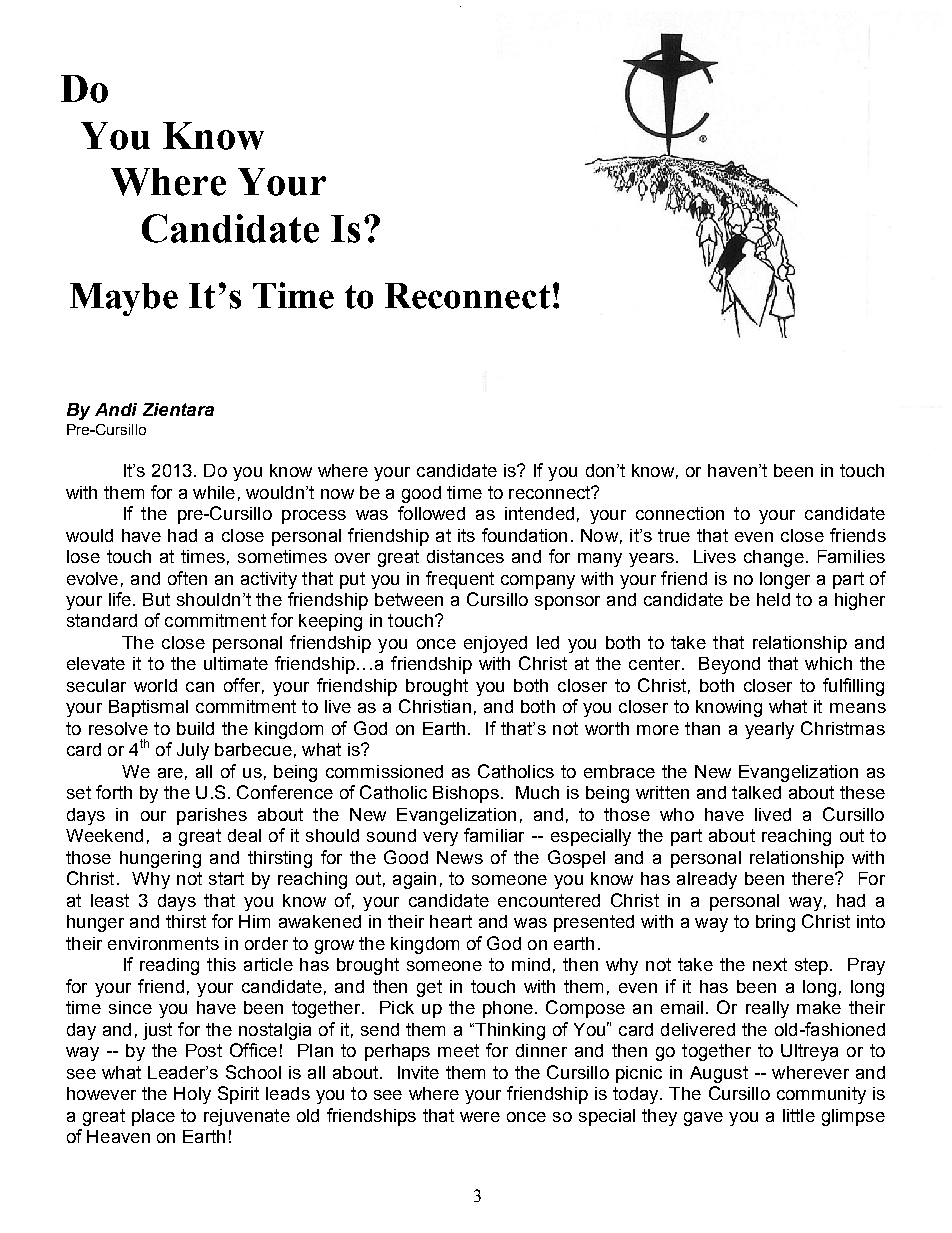  Describe the element at coordinates (799, 1115) in the image. I see `little` at that location.
